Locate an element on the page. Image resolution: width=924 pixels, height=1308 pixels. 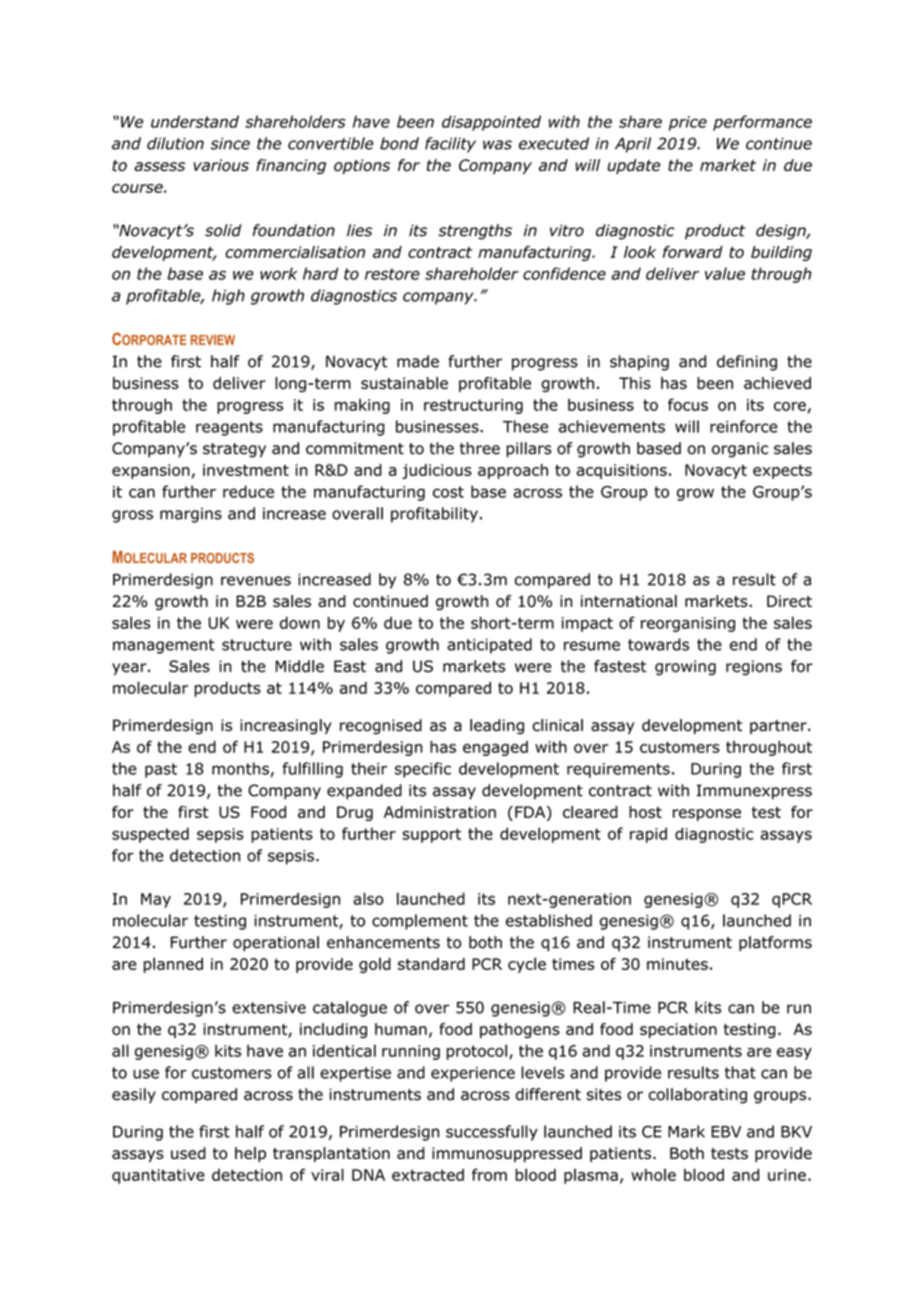
standard is located at coordinates (431, 964).
